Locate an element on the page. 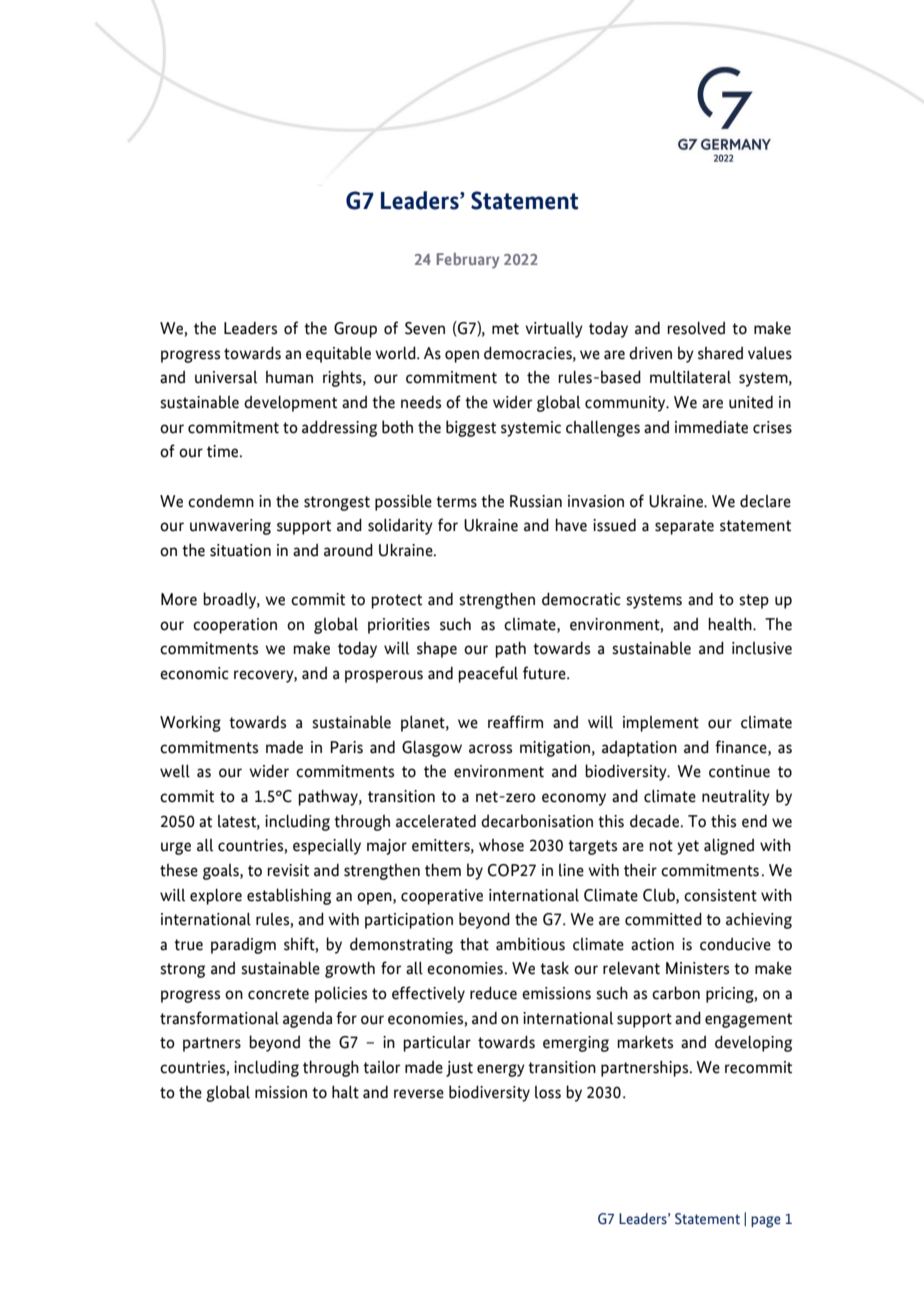  Working is located at coordinates (190, 724).
